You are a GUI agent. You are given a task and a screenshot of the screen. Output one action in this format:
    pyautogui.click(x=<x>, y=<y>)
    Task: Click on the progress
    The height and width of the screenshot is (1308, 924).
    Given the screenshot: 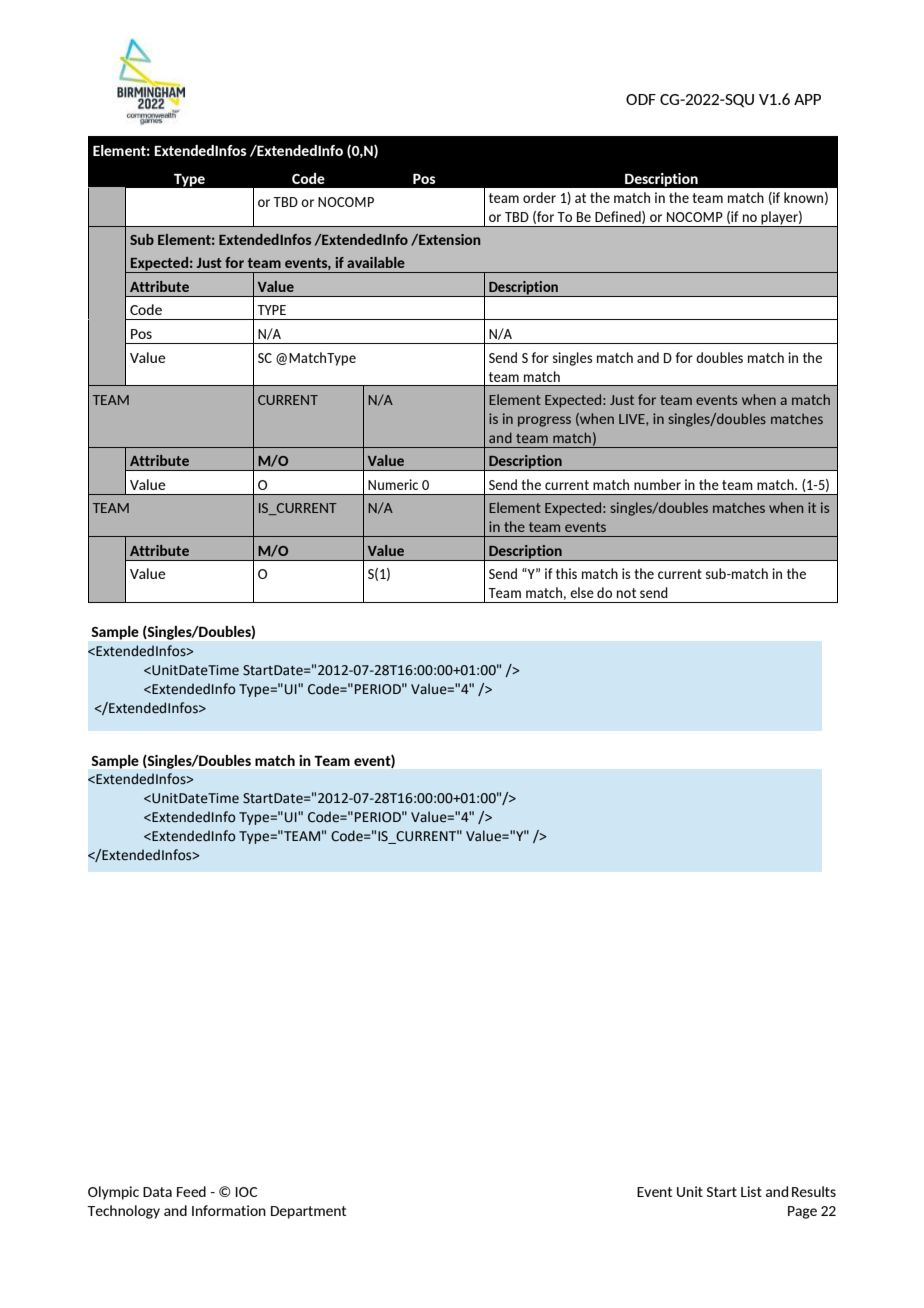 What is the action you would take?
    pyautogui.click(x=544, y=421)
